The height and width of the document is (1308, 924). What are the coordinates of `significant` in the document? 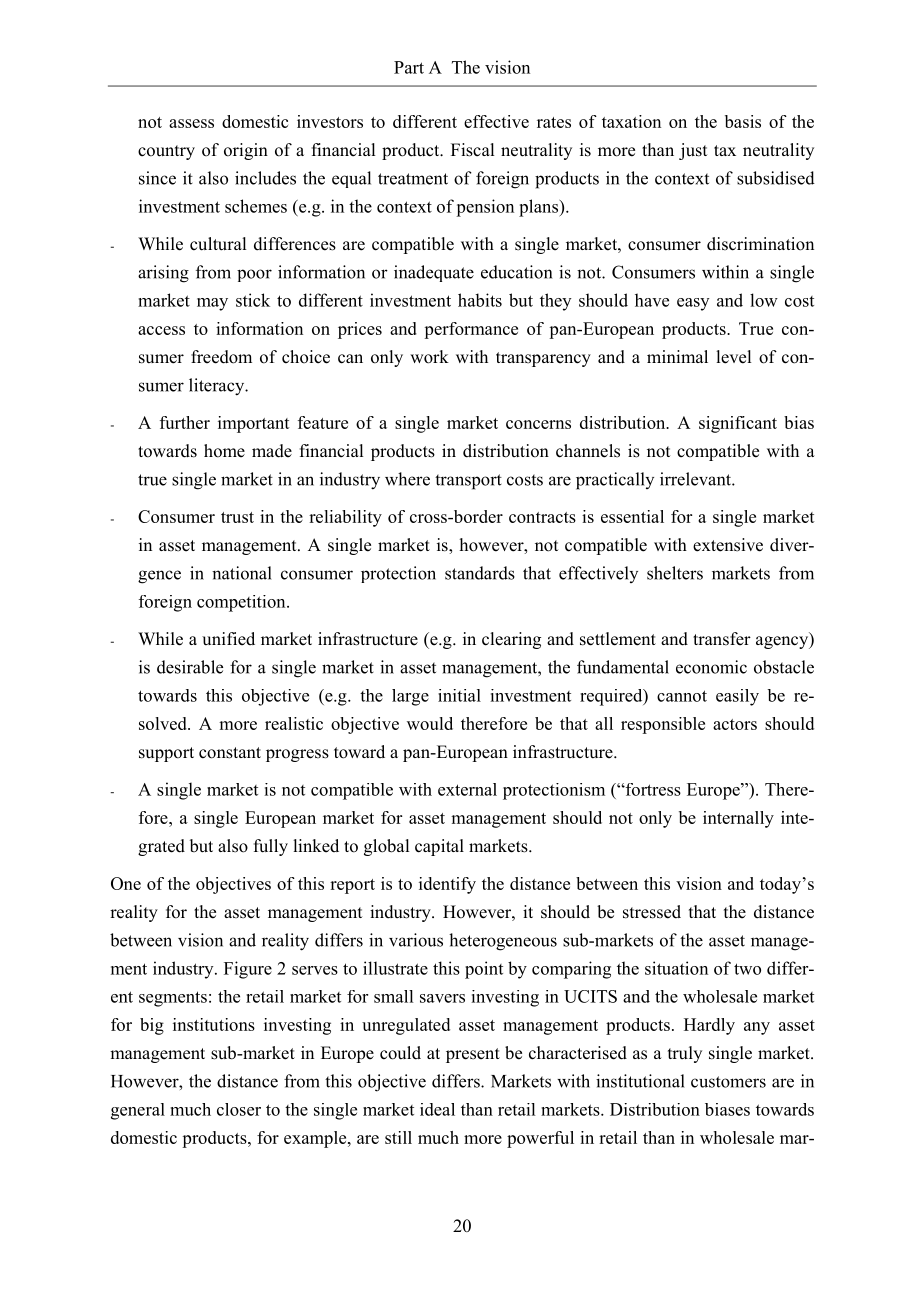 It's located at (738, 424).
